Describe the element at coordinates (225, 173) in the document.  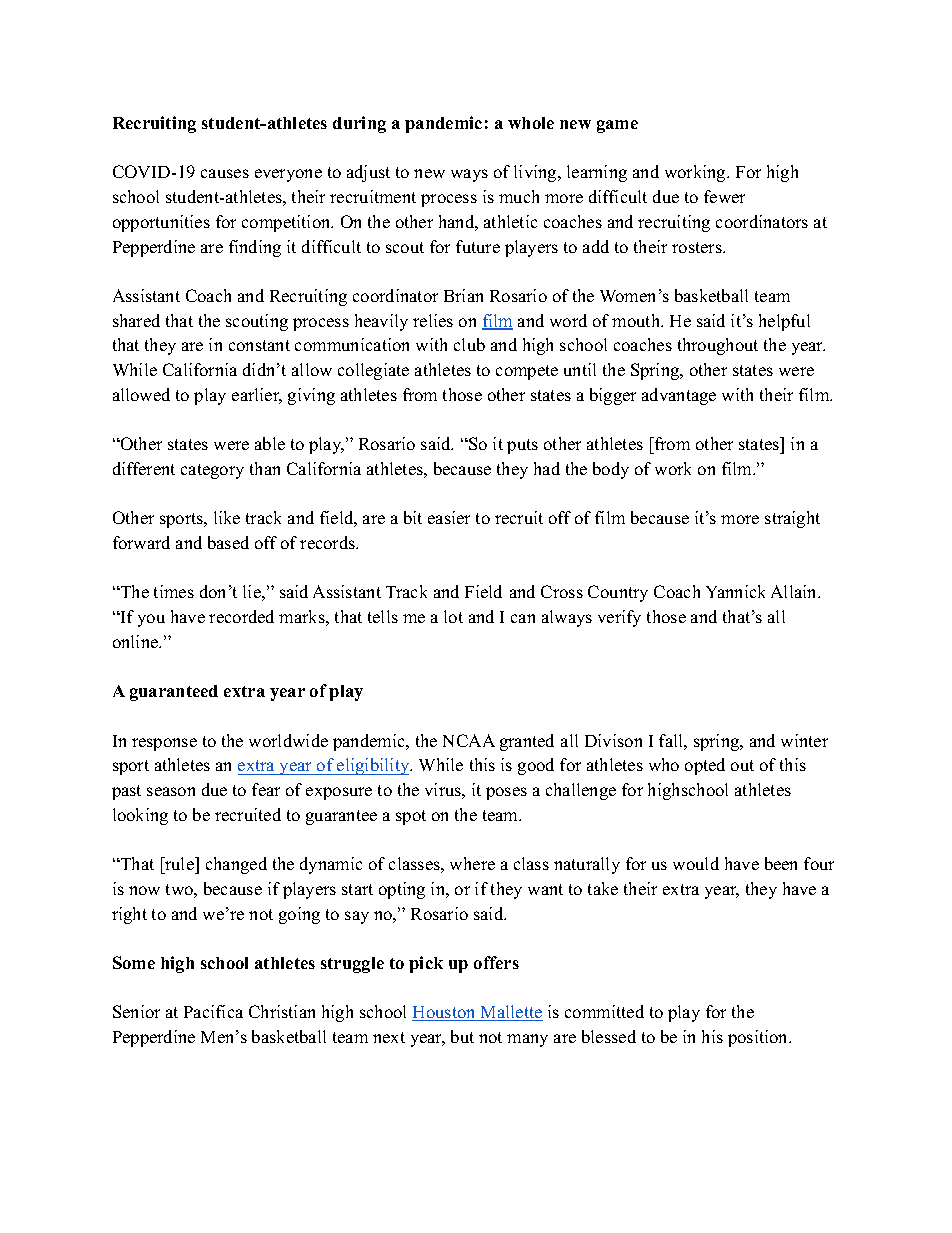
I see `causes` at that location.
